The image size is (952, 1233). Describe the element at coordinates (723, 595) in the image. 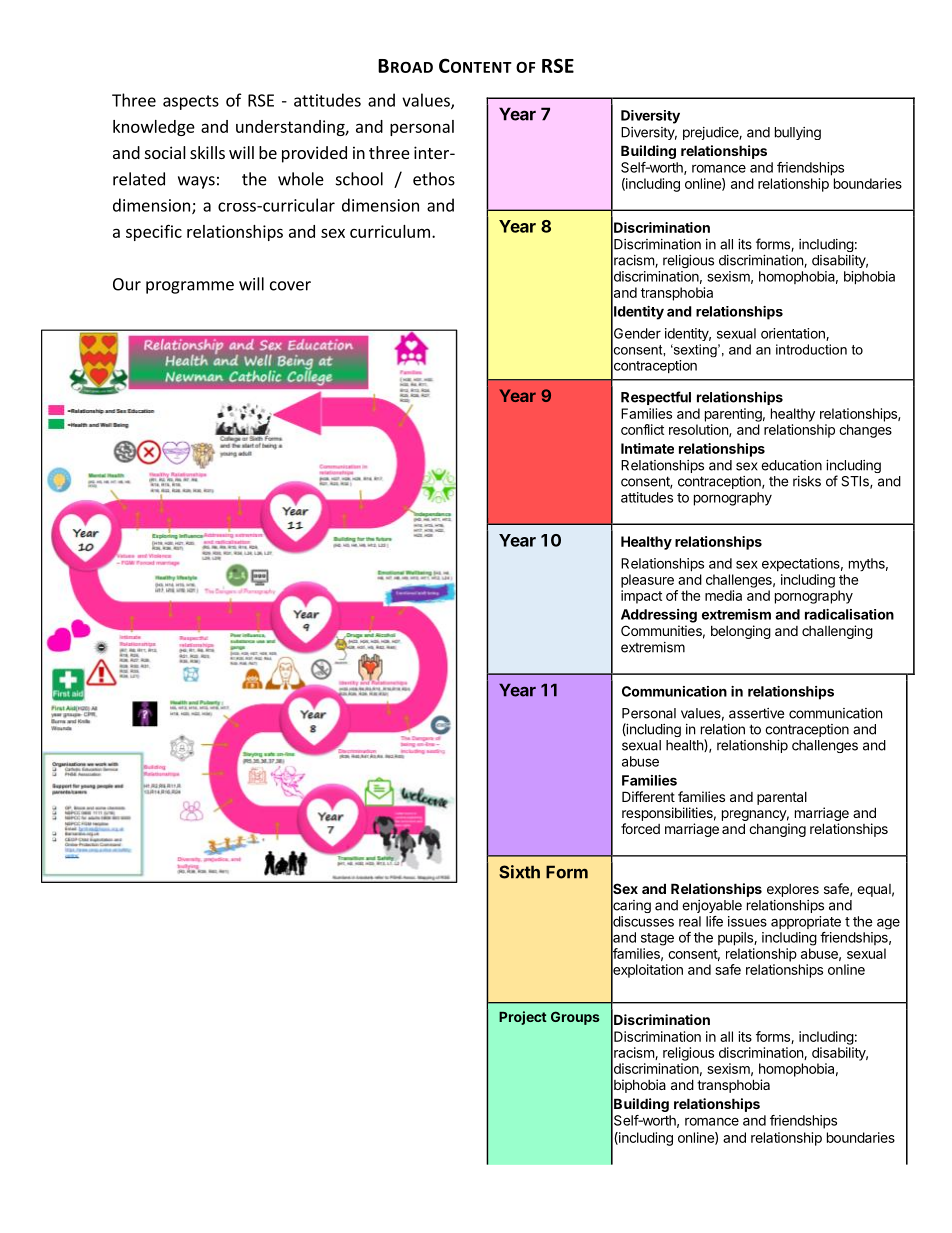

I see `media` at that location.
